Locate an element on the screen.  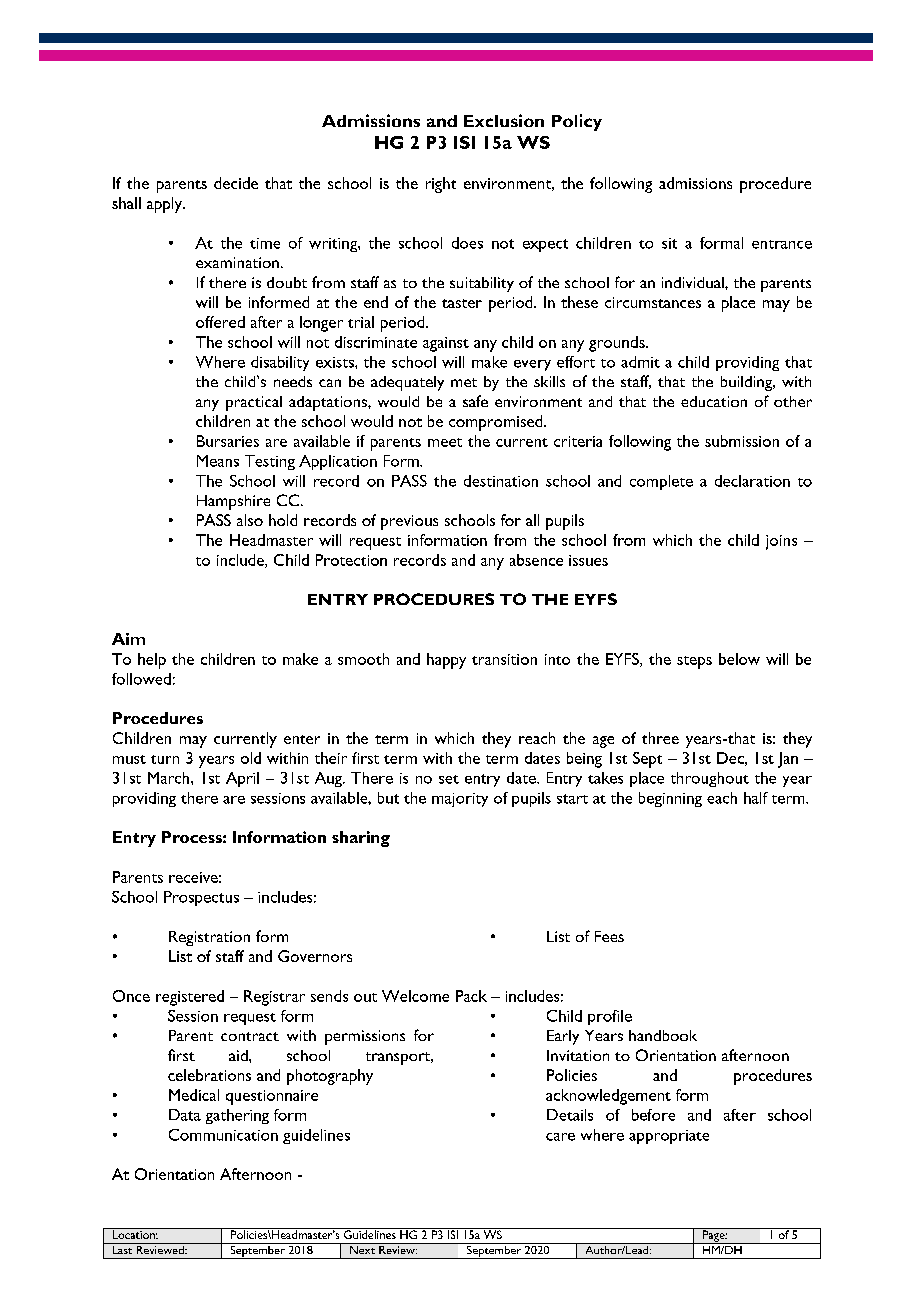
happy is located at coordinates (446, 661).
